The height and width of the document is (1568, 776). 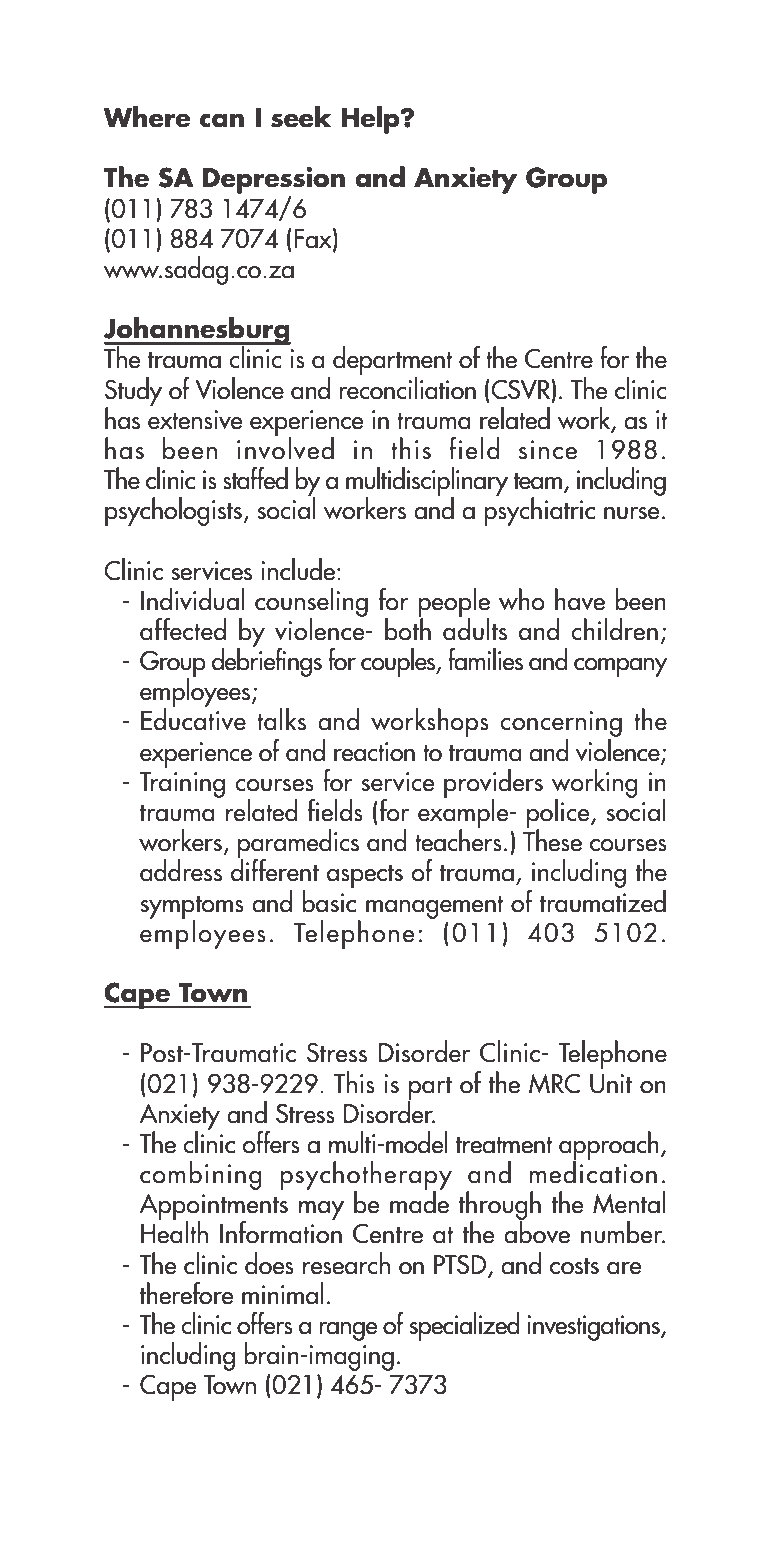 What do you see at coordinates (548, 450) in the document?
I see `since` at bounding box center [548, 450].
